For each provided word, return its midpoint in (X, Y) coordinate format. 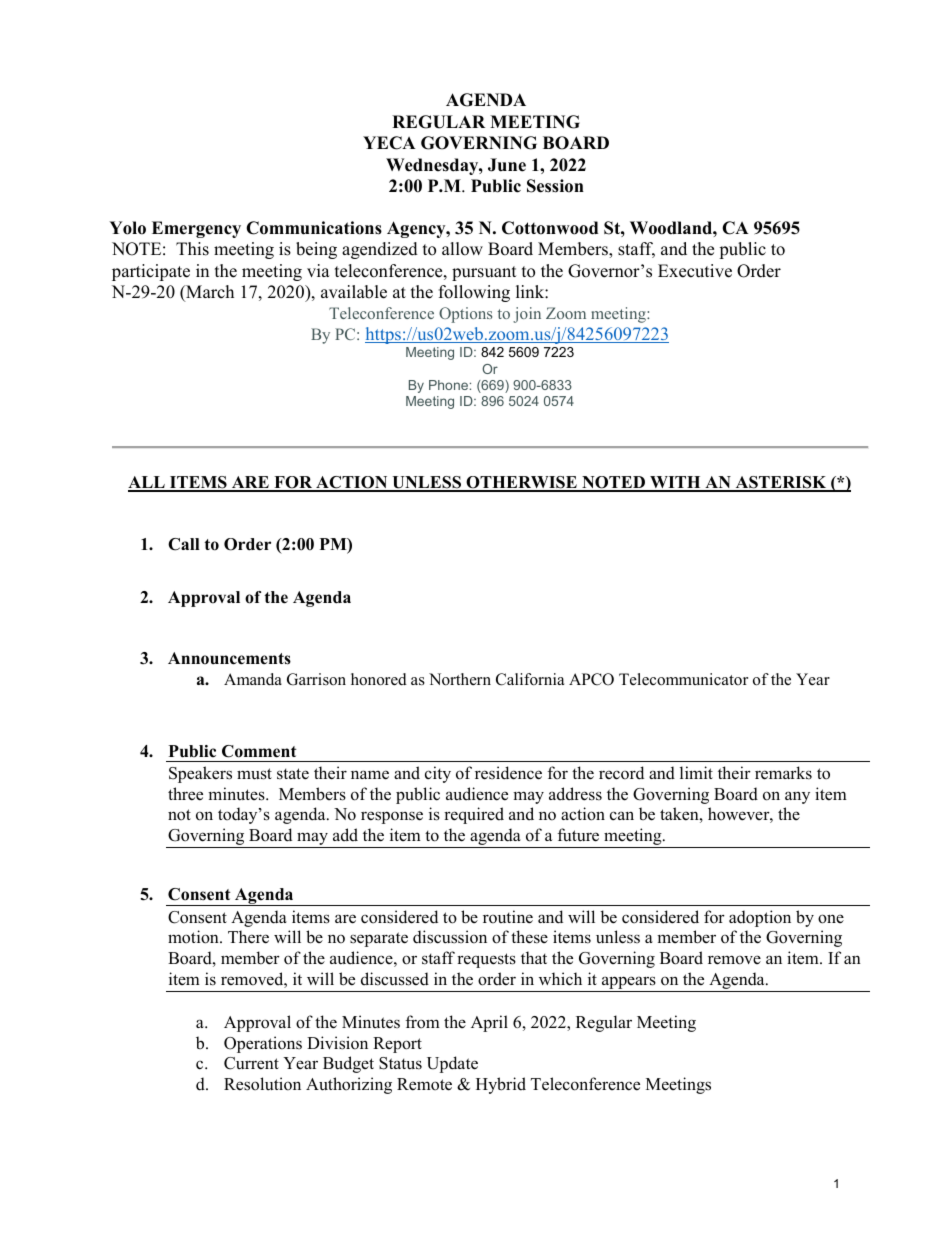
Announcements (229, 658)
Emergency (196, 229)
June (507, 165)
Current (251, 1063)
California (530, 679)
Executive (695, 271)
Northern (460, 679)
